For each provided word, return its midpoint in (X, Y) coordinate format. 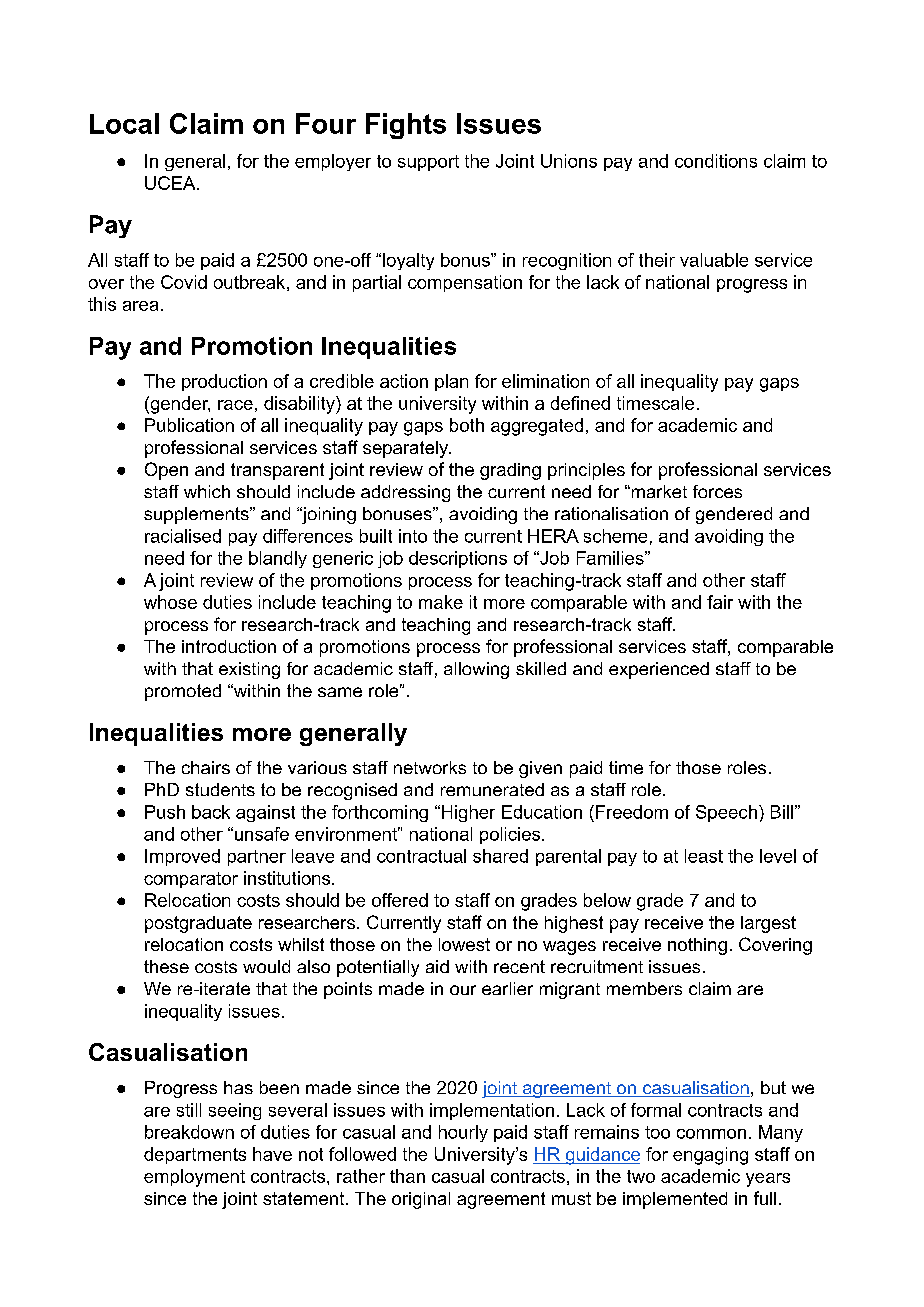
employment (194, 1178)
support (428, 163)
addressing (405, 493)
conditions (716, 161)
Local (124, 123)
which (207, 491)
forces (717, 491)
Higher (467, 813)
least (704, 856)
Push (165, 812)
